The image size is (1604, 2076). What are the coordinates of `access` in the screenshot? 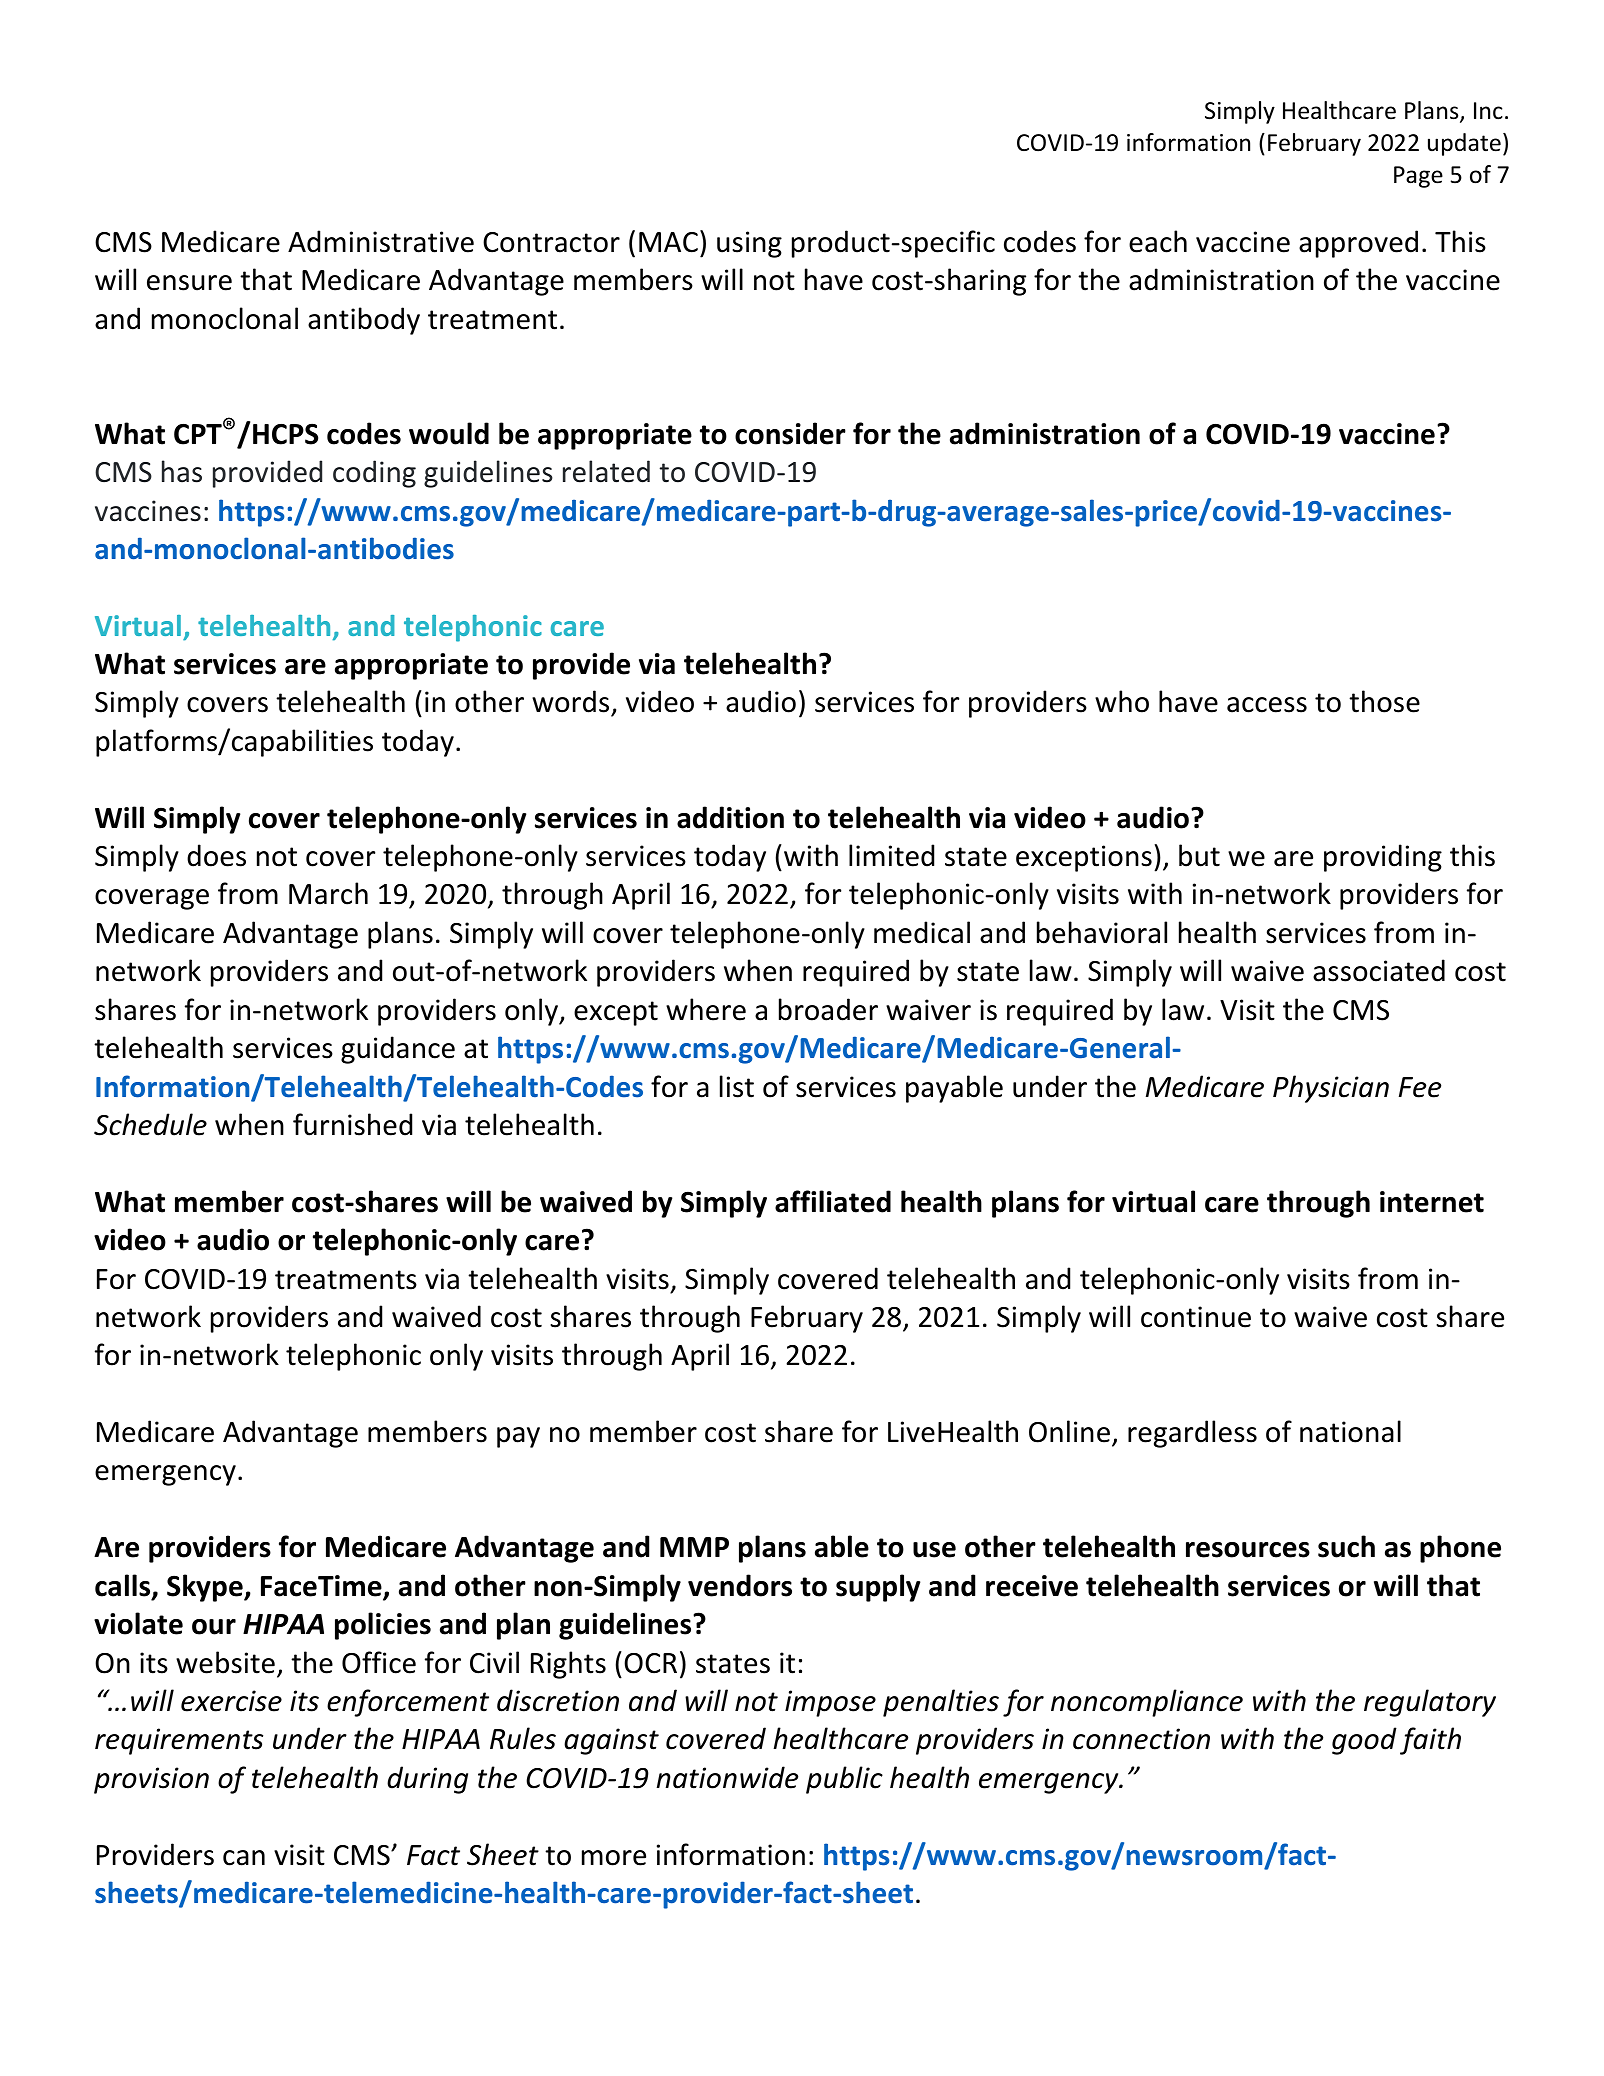 It's located at (1267, 705).
